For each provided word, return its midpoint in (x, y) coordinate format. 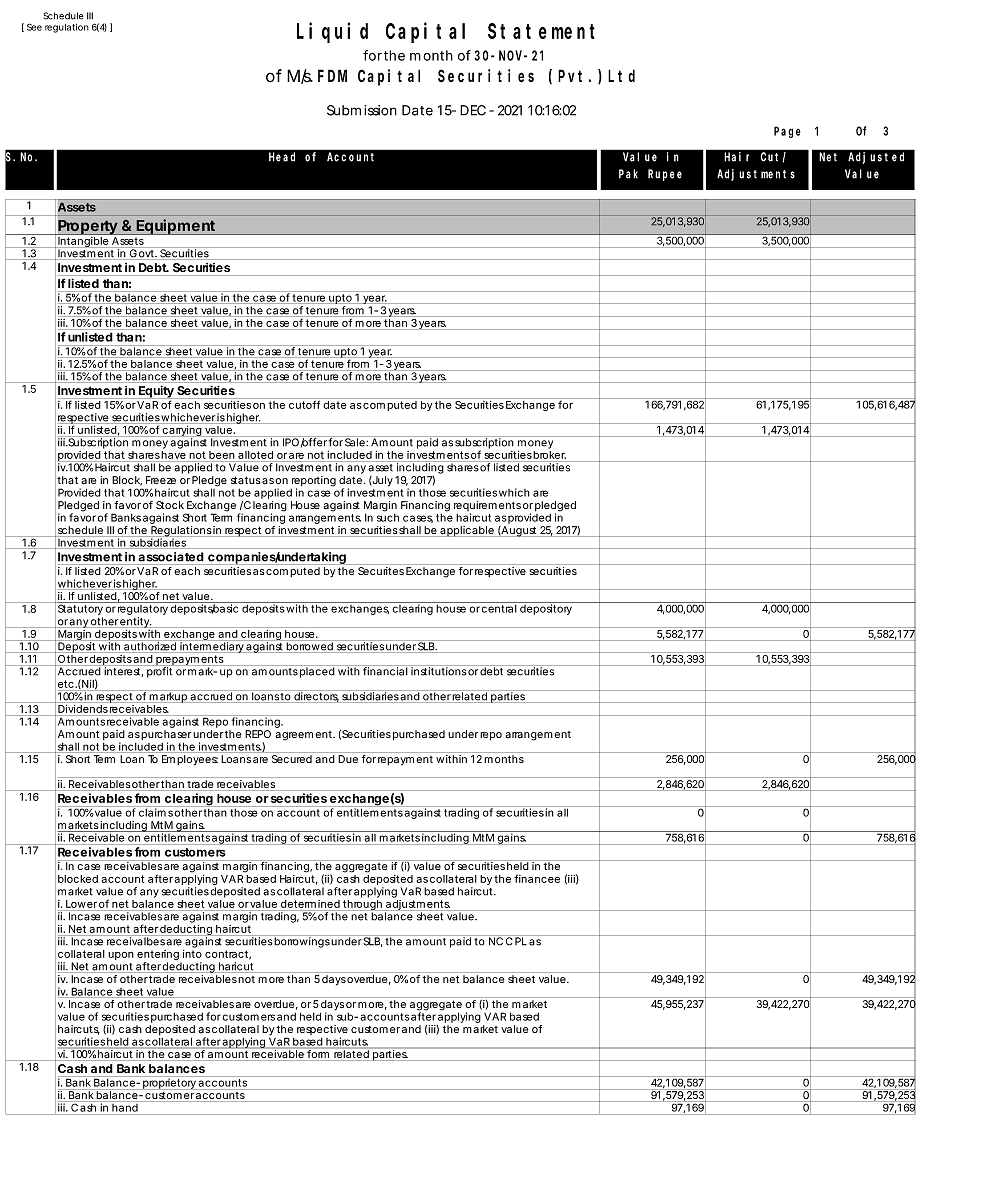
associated (171, 557)
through (362, 906)
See (34, 27)
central (499, 609)
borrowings (302, 941)
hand (125, 1108)
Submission (362, 110)
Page (787, 132)
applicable (467, 531)
